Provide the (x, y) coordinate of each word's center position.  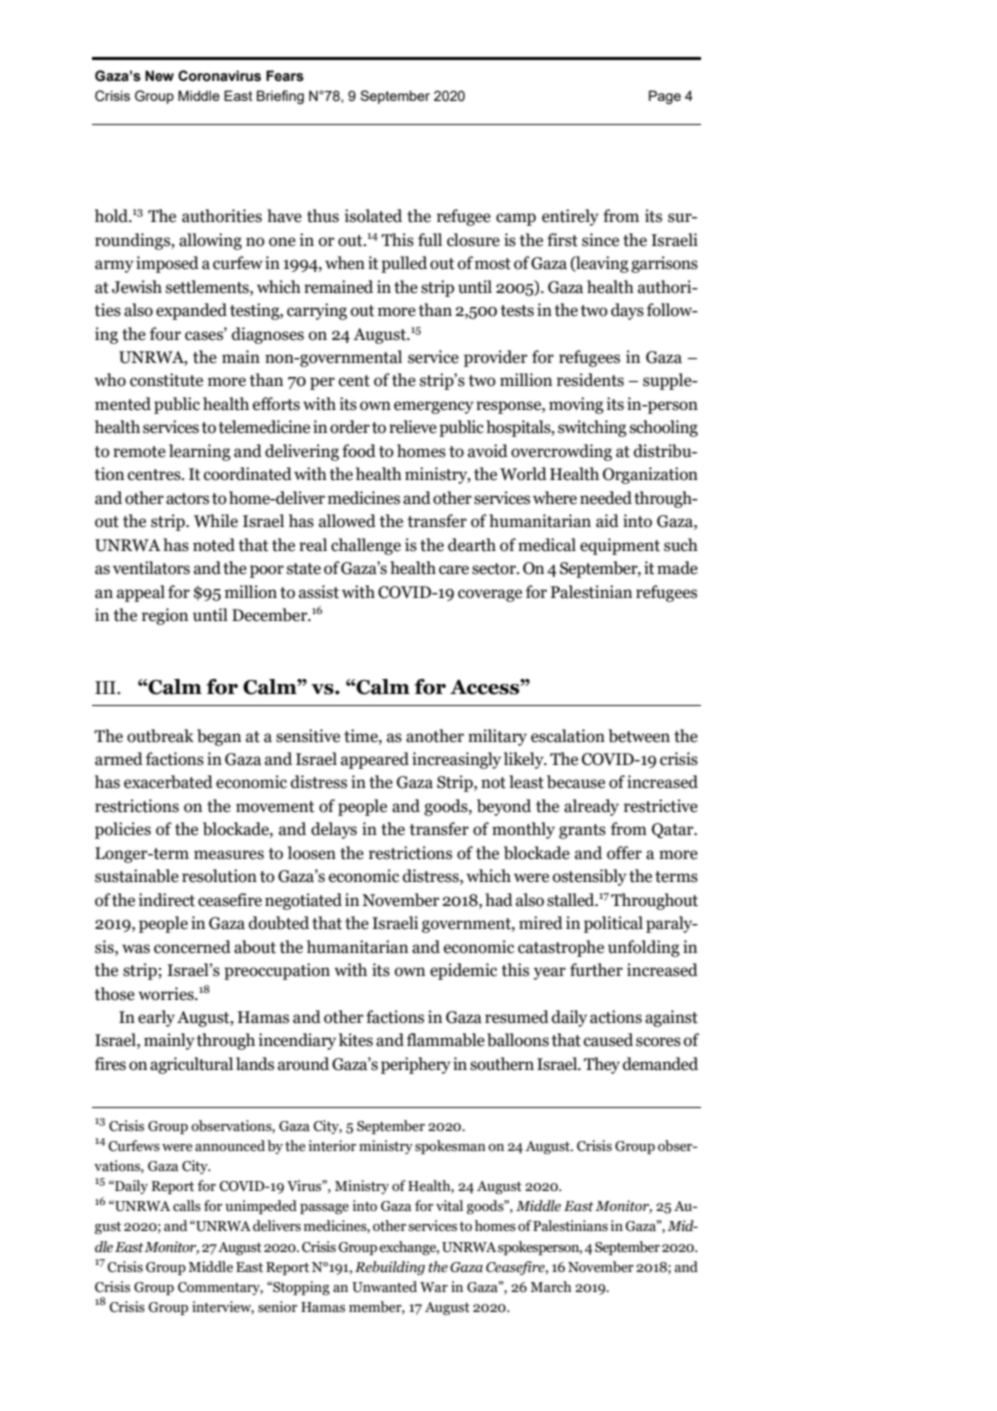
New (159, 76)
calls (187, 1206)
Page (665, 97)
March (550, 1287)
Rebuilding (390, 1268)
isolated (373, 216)
